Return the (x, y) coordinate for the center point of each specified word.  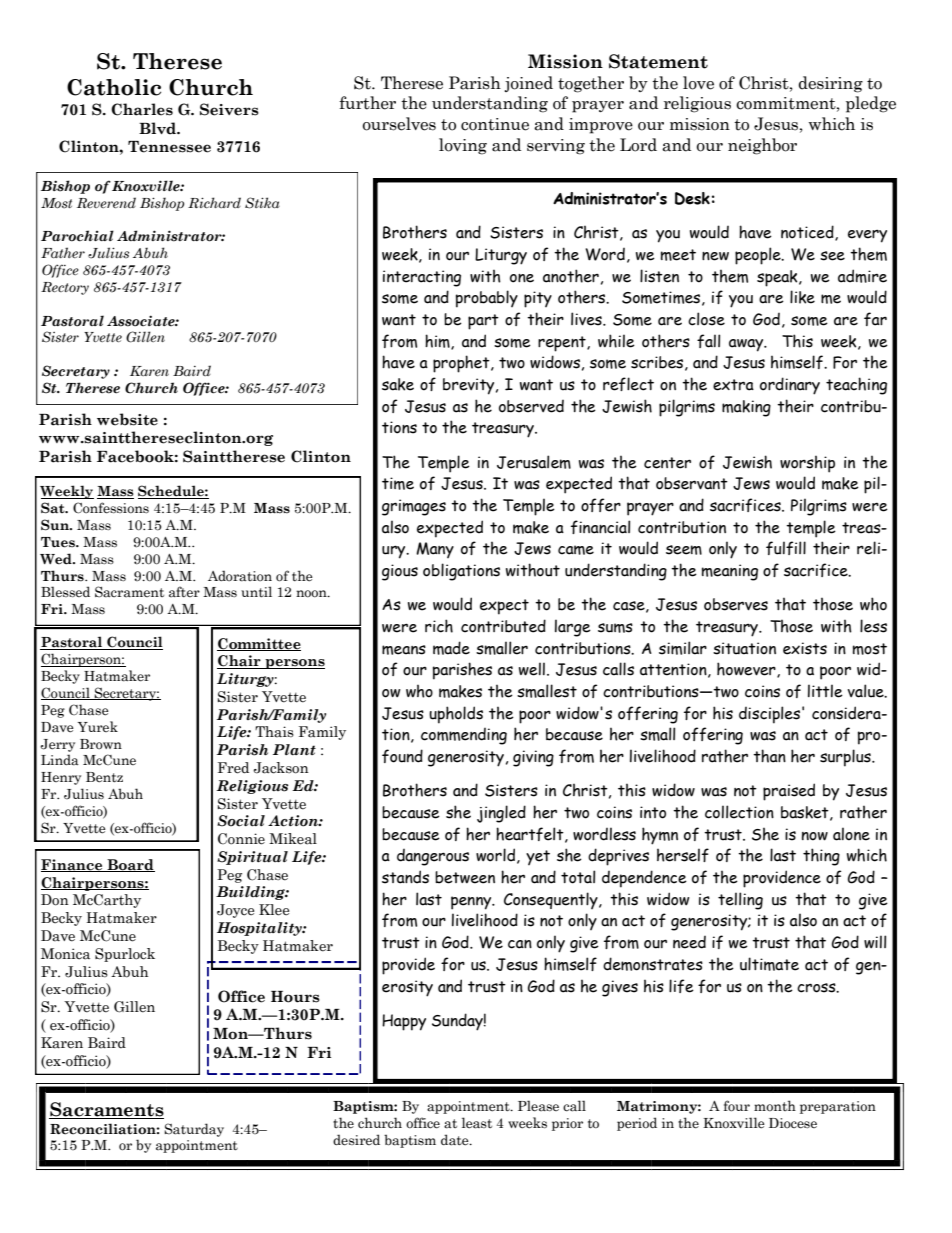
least (477, 1123)
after (184, 591)
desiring (830, 84)
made (451, 648)
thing (821, 857)
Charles (142, 109)
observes (736, 604)
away (747, 345)
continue (495, 124)
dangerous (433, 857)
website (127, 419)
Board (130, 865)
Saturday (194, 1130)
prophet (462, 364)
